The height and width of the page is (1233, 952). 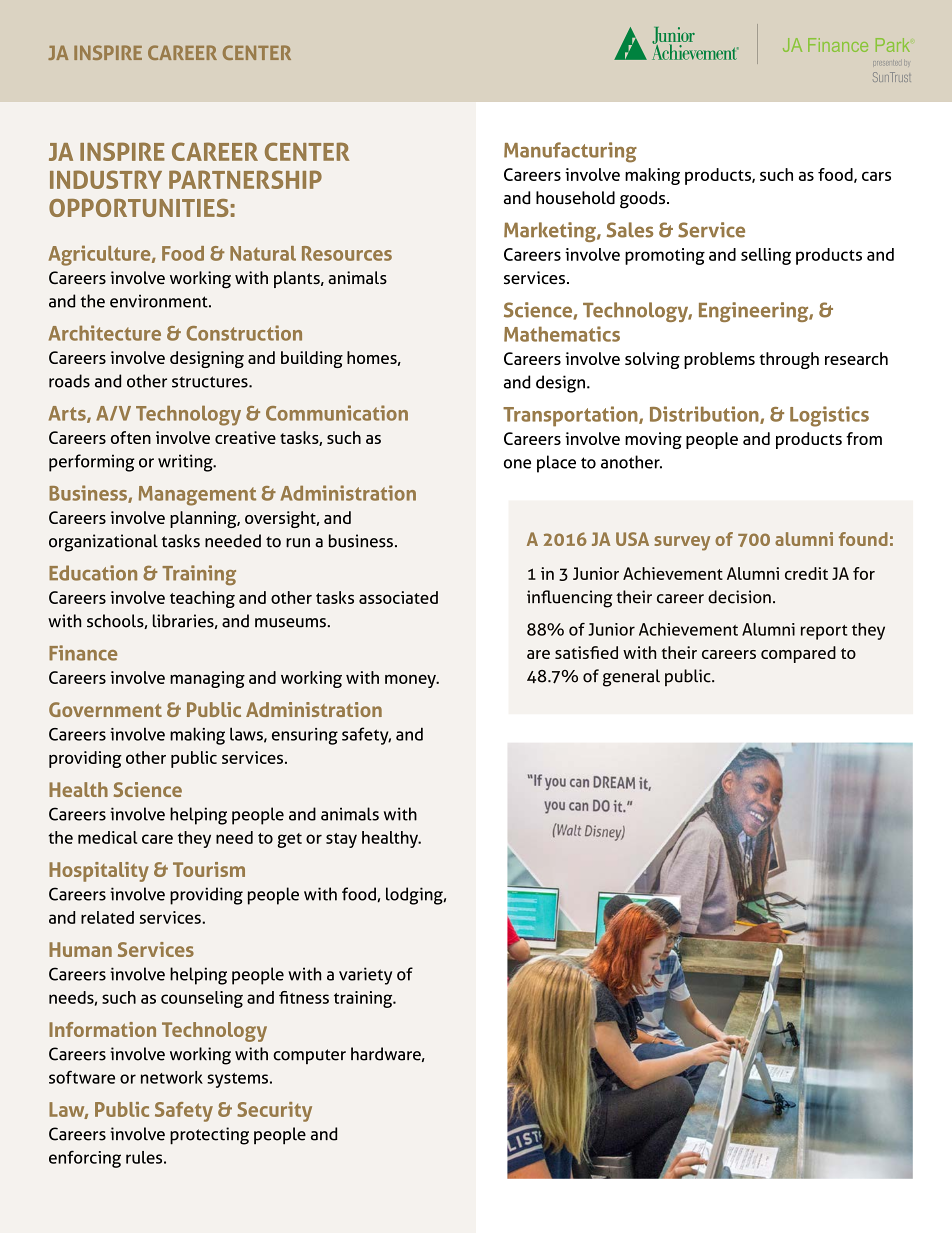 What do you see at coordinates (209, 869) in the page?
I see `Tourism` at bounding box center [209, 869].
